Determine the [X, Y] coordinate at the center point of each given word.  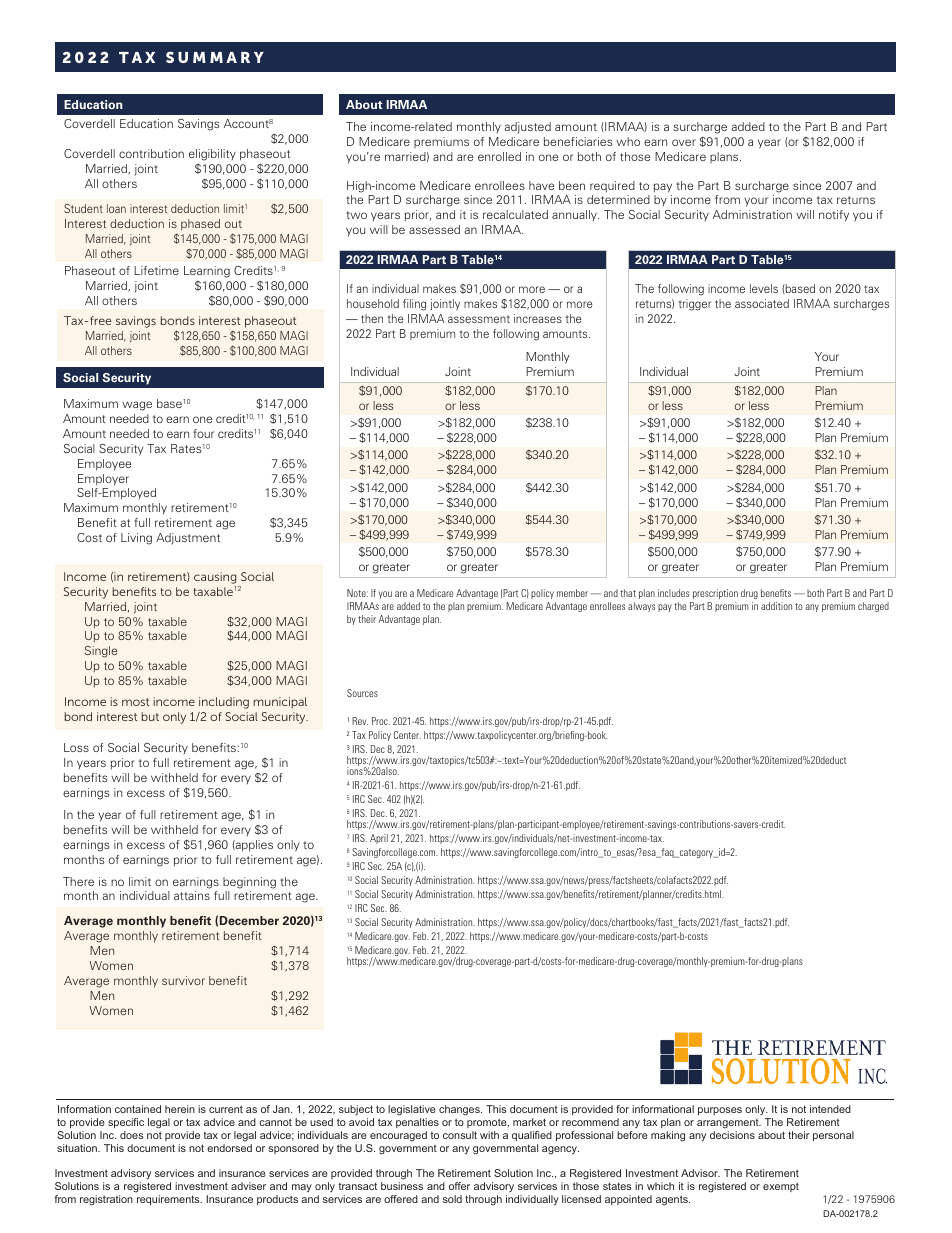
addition [776, 606]
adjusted [527, 128]
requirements [169, 1200]
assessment [479, 319]
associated [762, 303]
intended [830, 1109]
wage [137, 406]
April [379, 839]
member [572, 593]
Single [101, 652]
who [628, 141]
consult [460, 1135]
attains [192, 895]
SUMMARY [215, 57]
